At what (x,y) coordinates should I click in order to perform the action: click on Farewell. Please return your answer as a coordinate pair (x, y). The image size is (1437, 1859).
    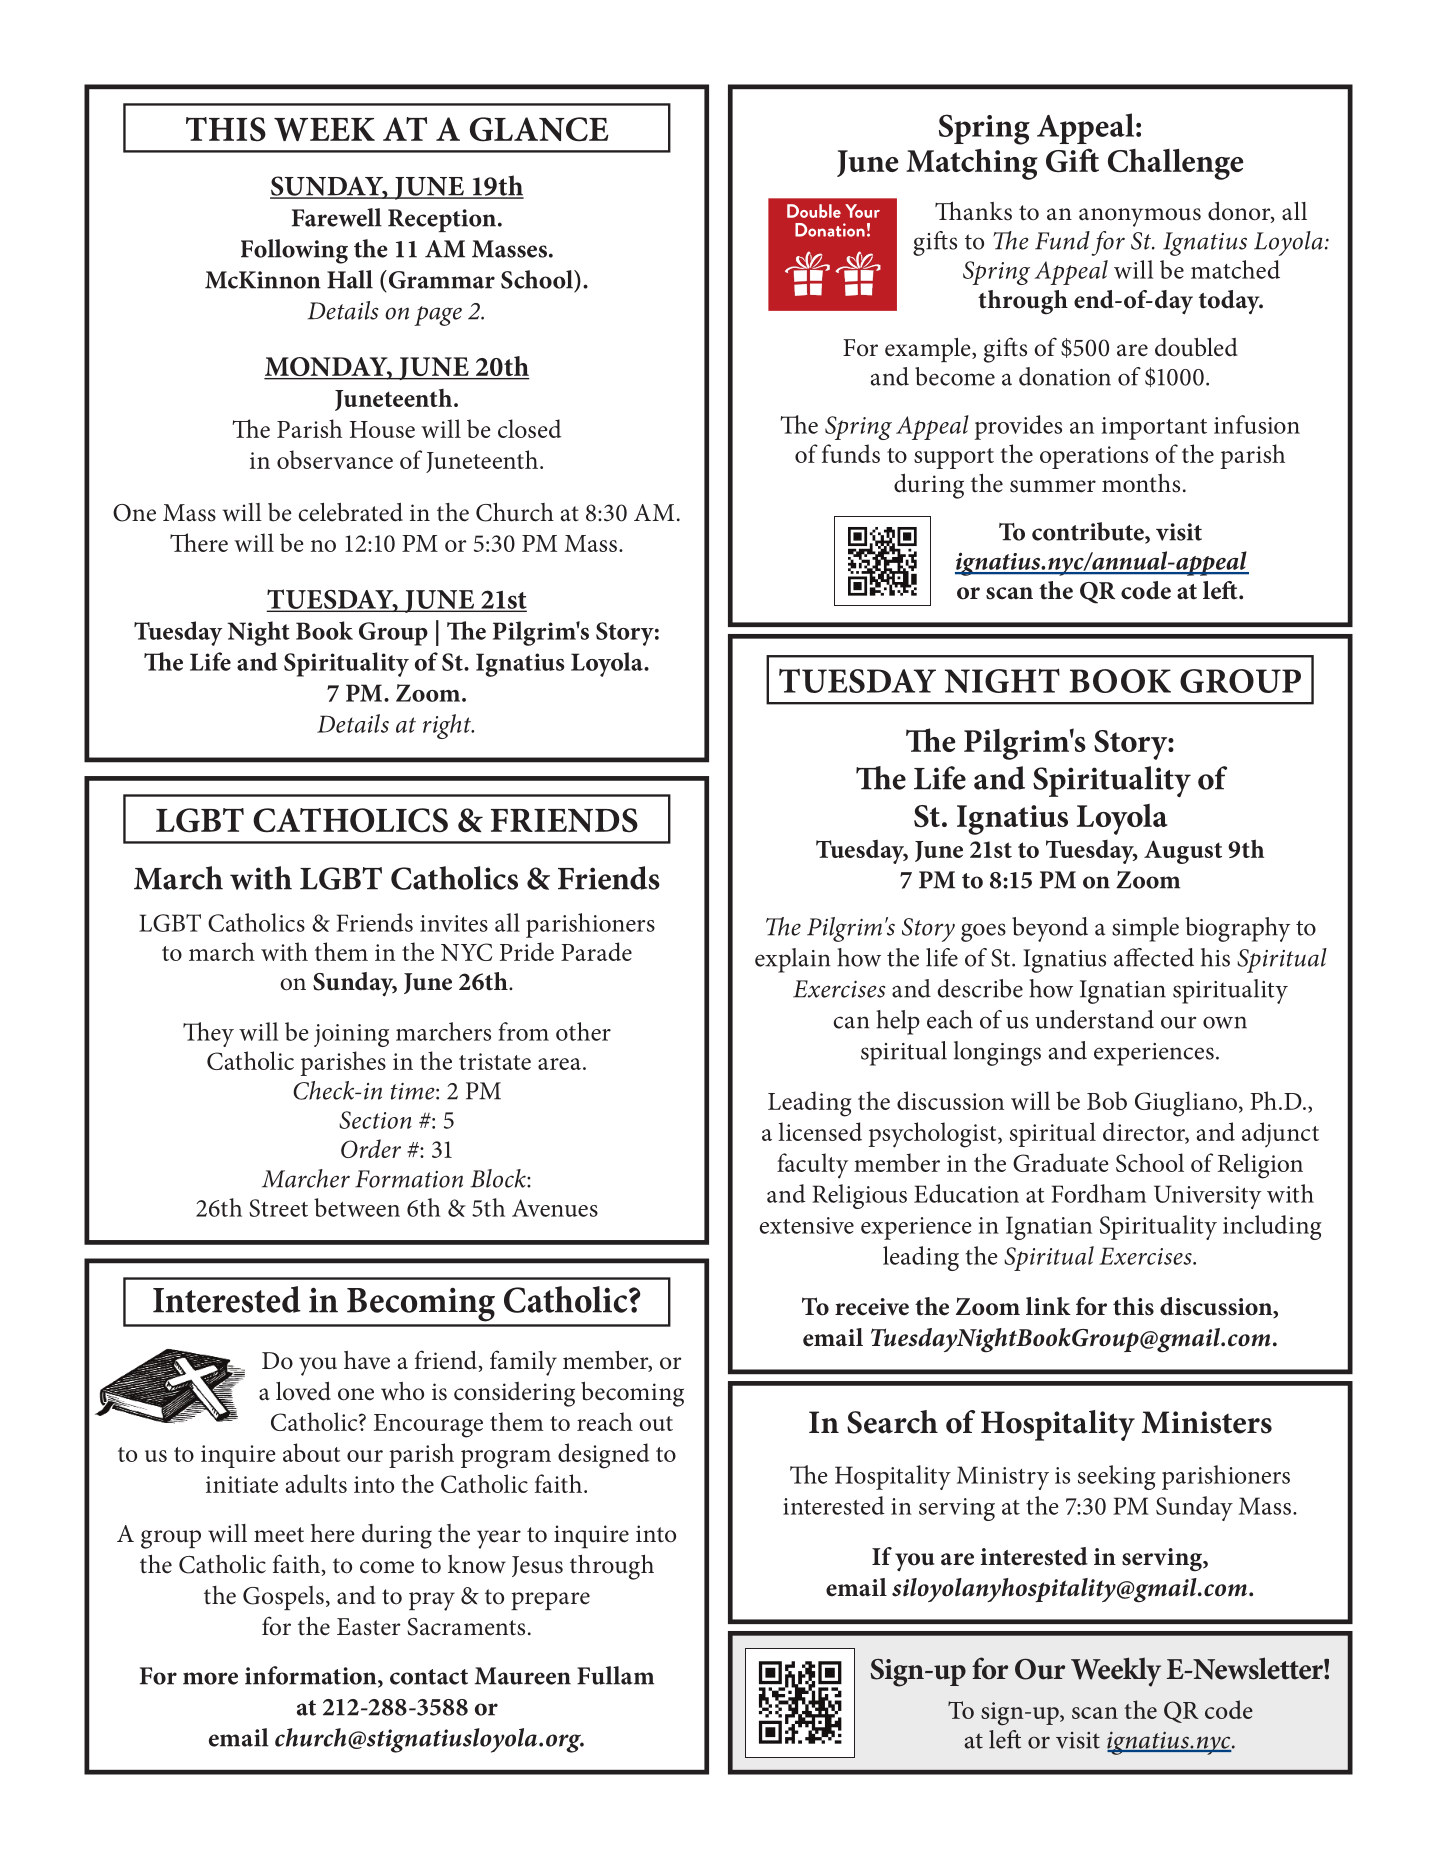
    Looking at the image, I should click on (337, 217).
